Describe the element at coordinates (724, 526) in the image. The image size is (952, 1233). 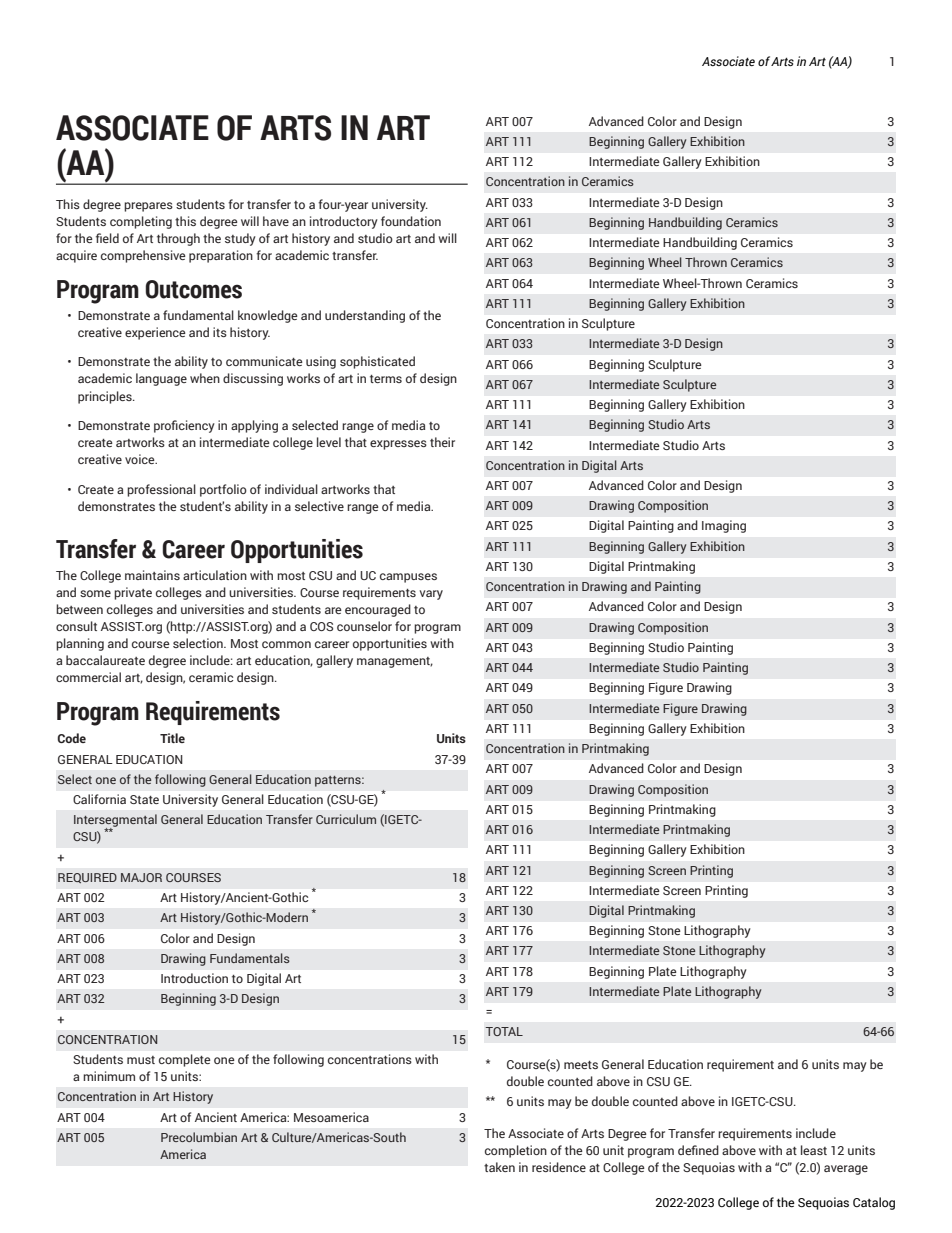
I see `Imaging` at that location.
